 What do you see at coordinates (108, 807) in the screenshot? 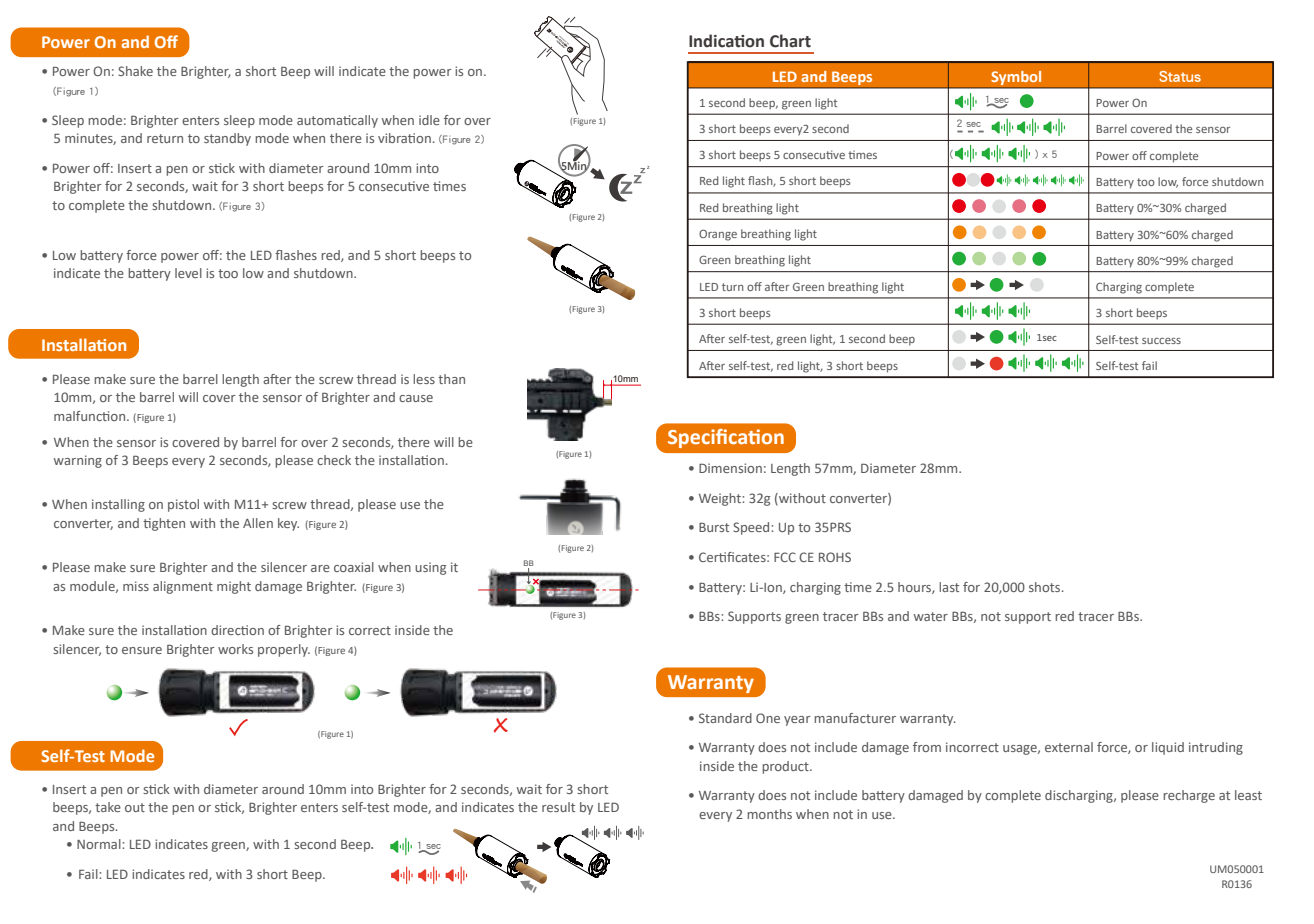
I see `take` at bounding box center [108, 807].
